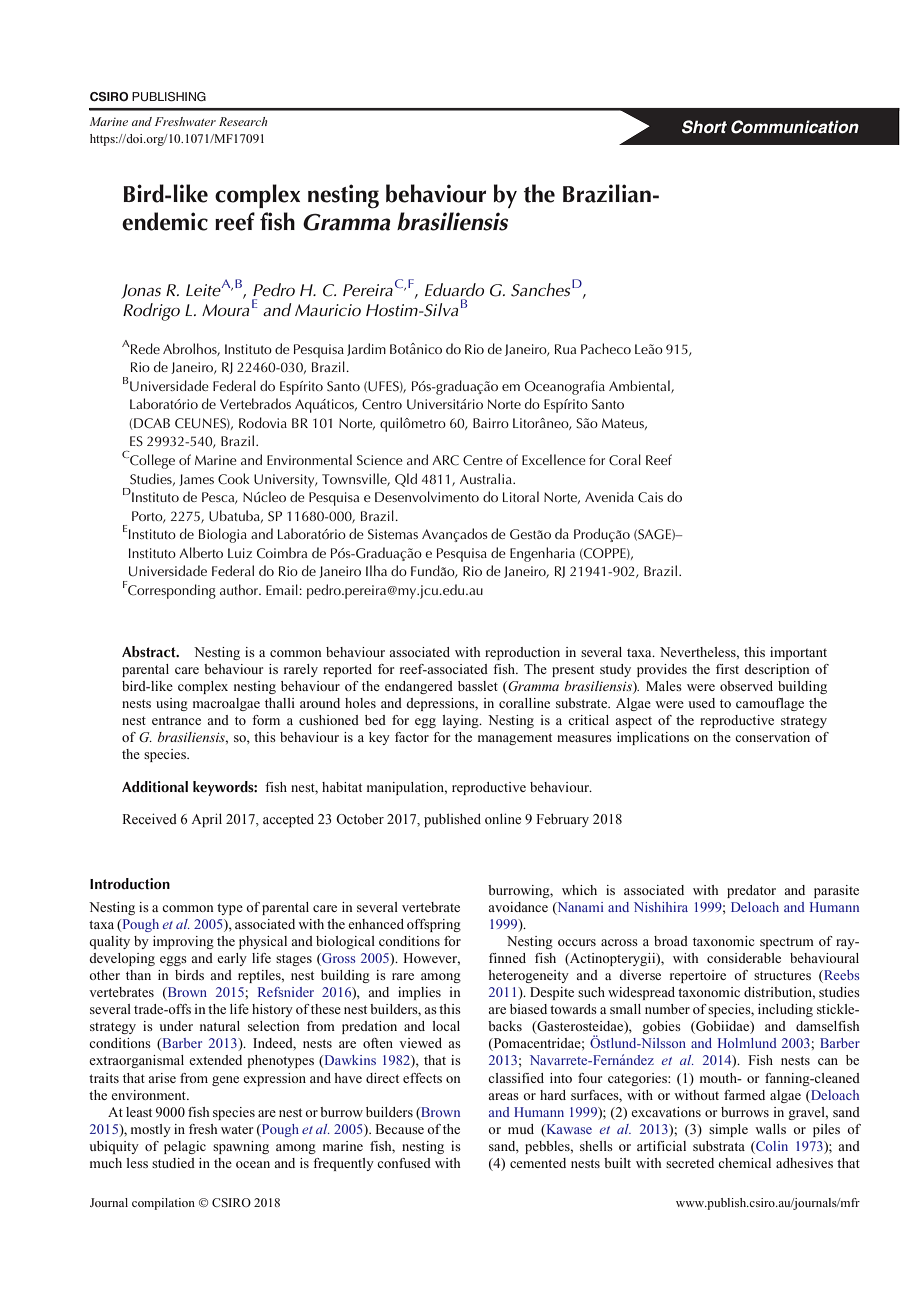 The width and height of the screenshot is (924, 1308). I want to click on Research, so click(243, 121).
